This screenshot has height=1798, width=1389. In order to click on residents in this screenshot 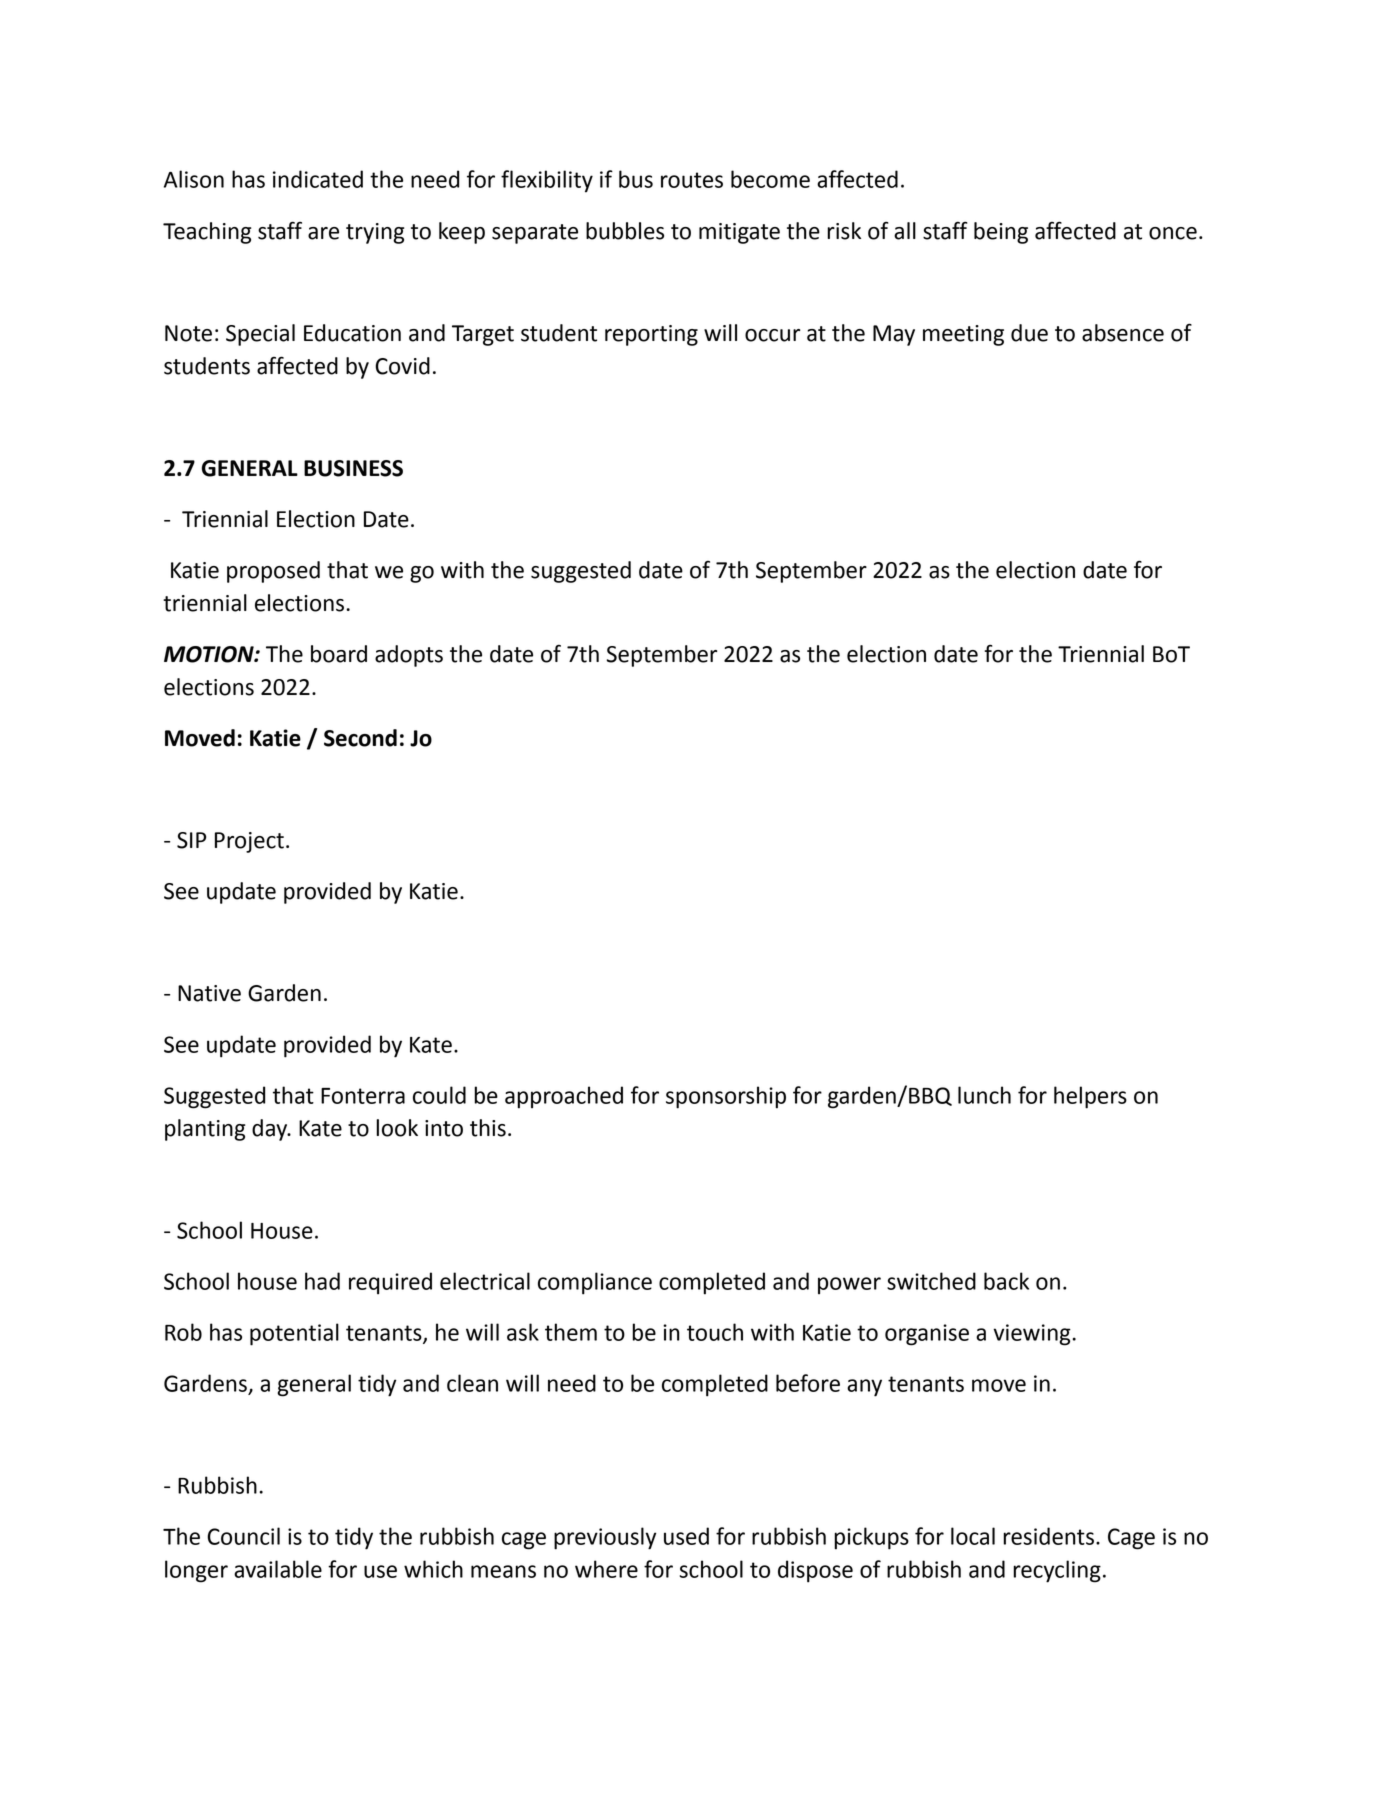, I will do `click(1048, 1536)`.
